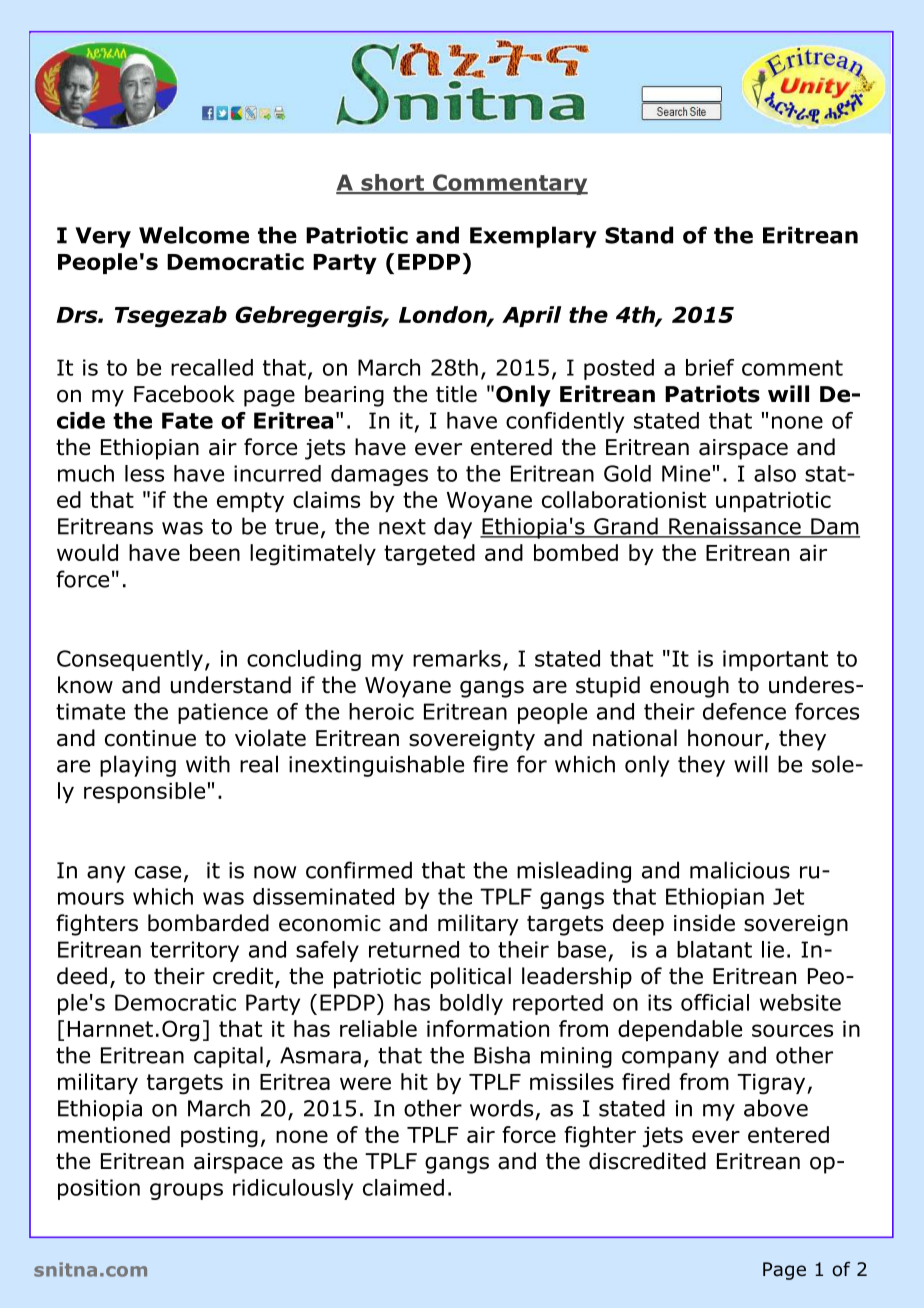 Image resolution: width=924 pixels, height=1308 pixels. I want to click on malicious, so click(740, 870).
